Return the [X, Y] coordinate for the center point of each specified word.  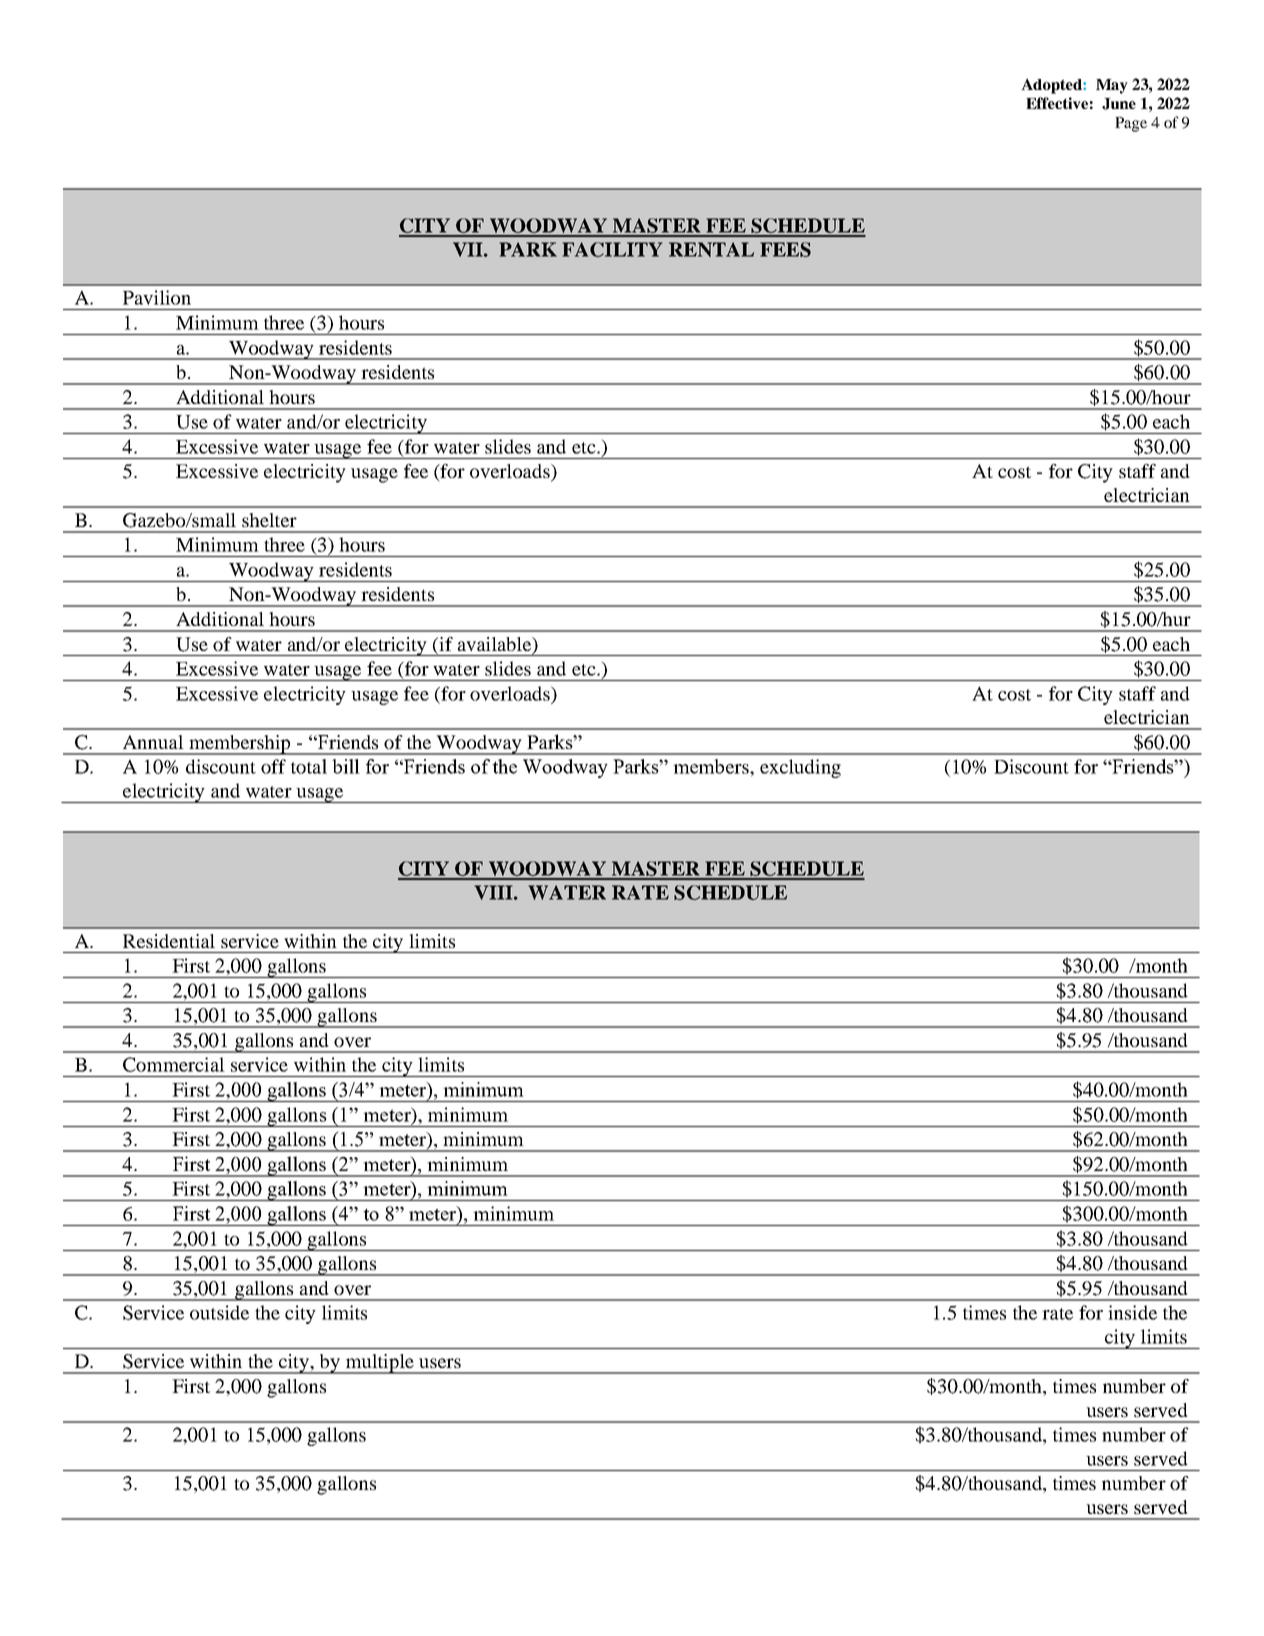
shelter [269, 520]
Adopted [1052, 86]
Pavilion [157, 297]
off [273, 766]
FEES [785, 249]
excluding [800, 768]
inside [1132, 1312]
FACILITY [612, 249]
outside [219, 1312]
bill [346, 766]
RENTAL [711, 249]
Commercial [174, 1064]
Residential [169, 941]
